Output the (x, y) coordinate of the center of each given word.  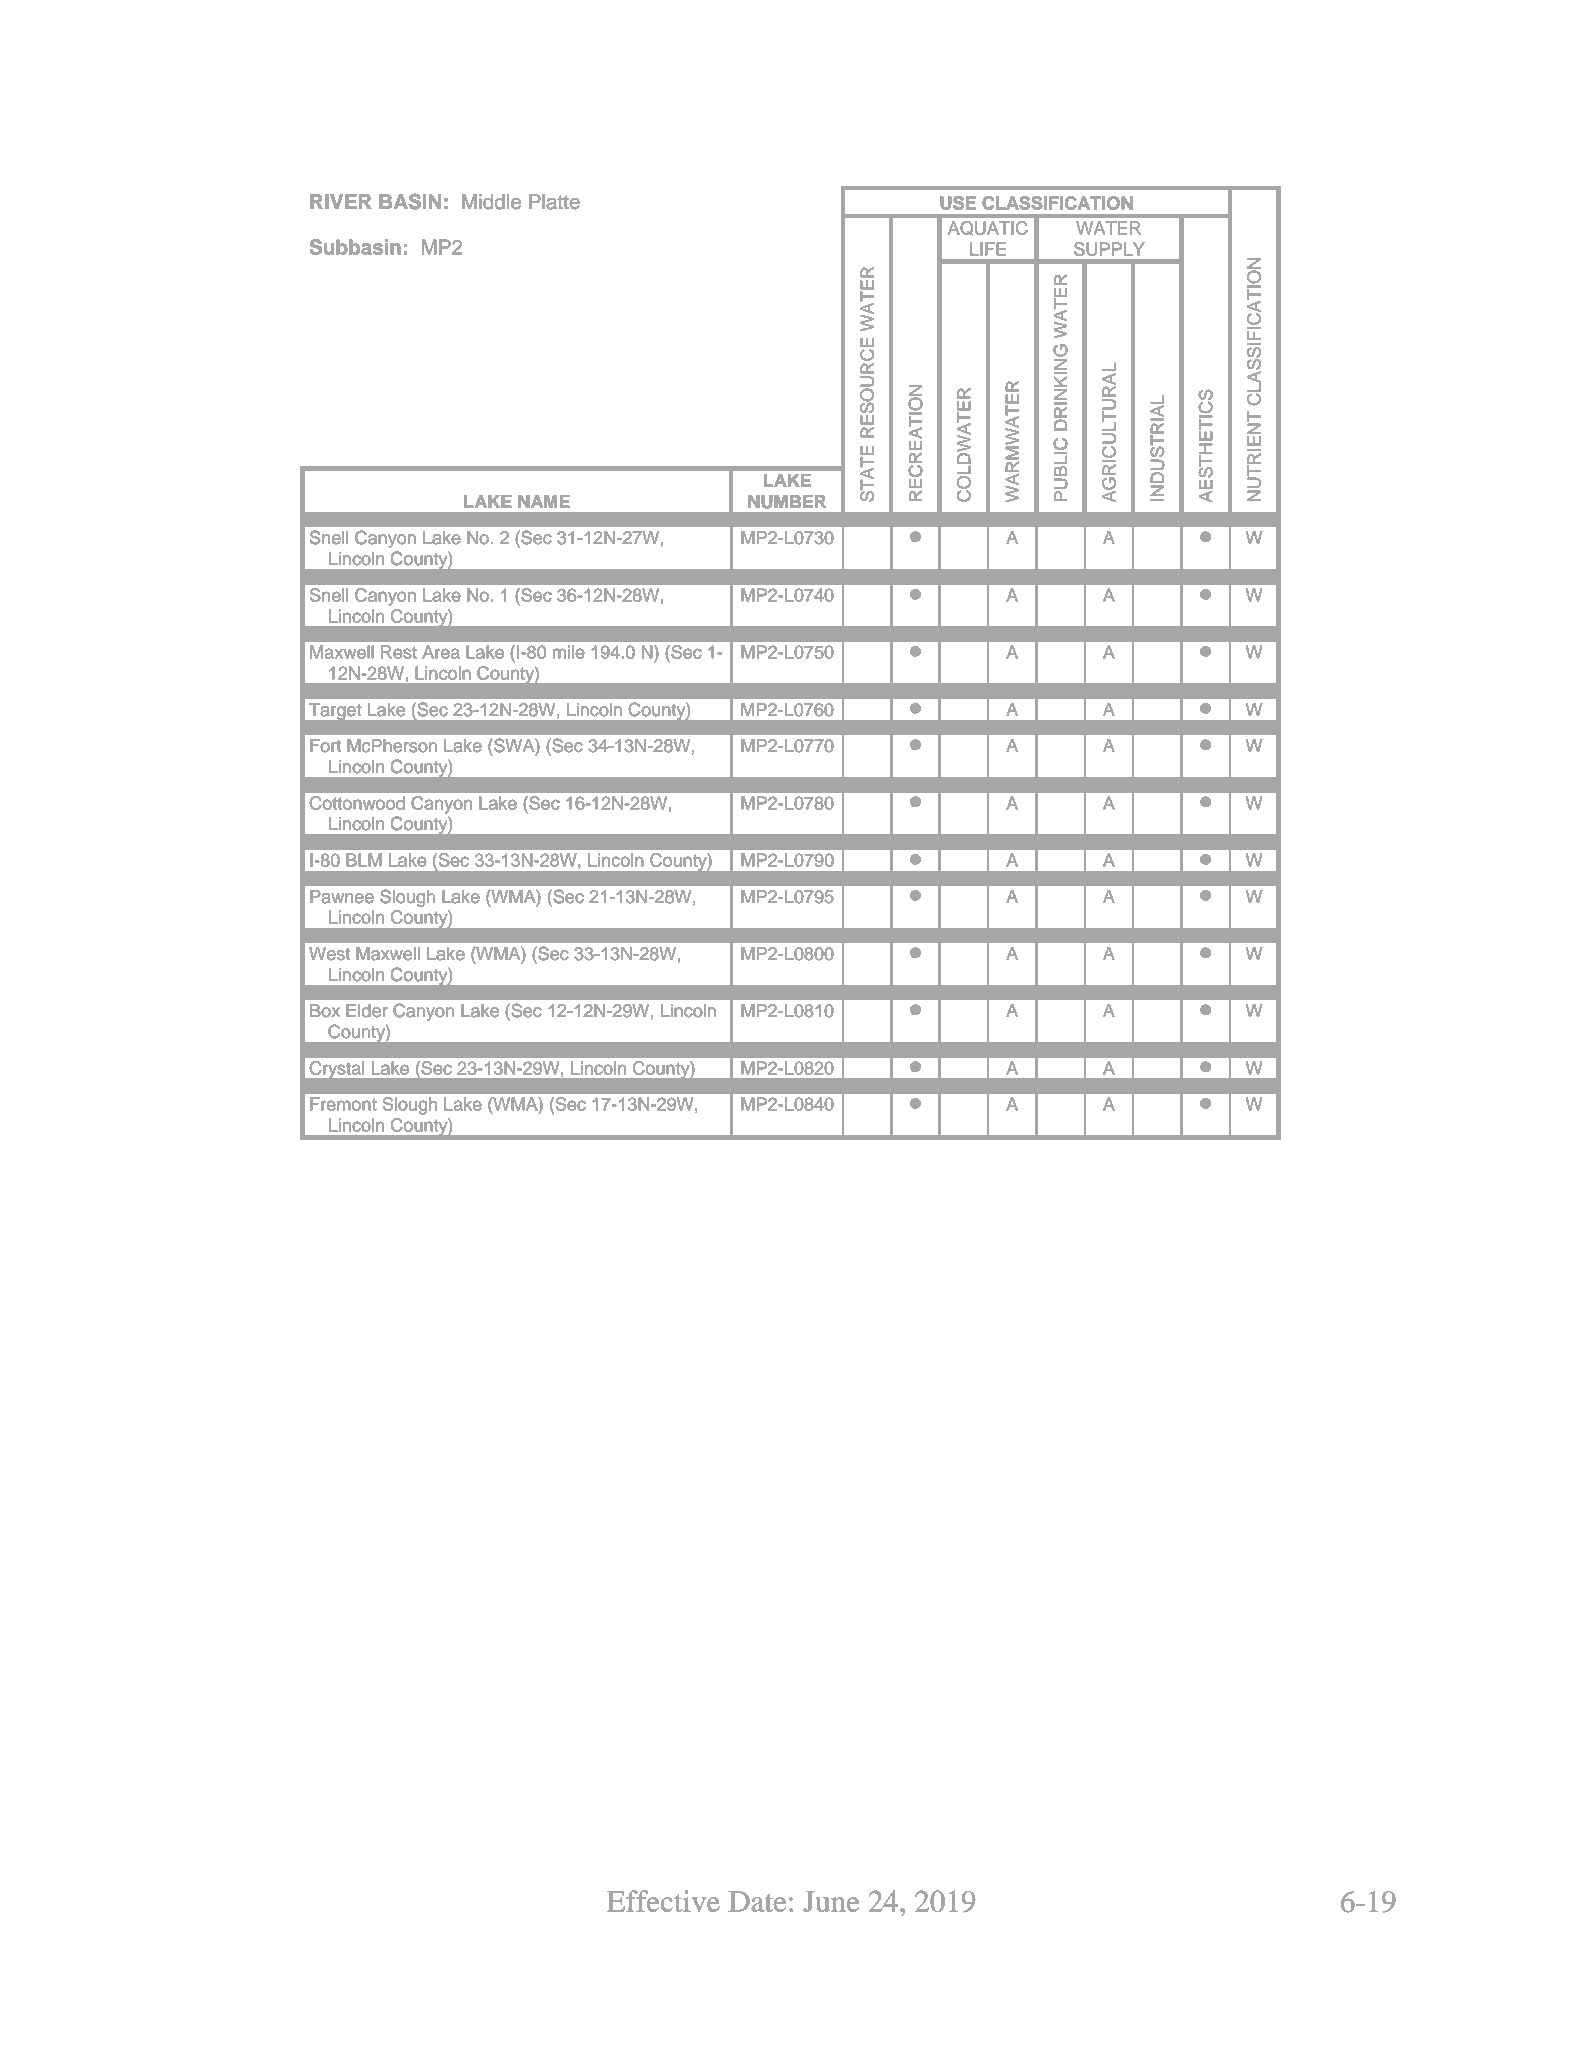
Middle (491, 202)
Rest (399, 652)
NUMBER (787, 502)
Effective (663, 1901)
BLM (364, 860)
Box (325, 1011)
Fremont (343, 1104)
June (831, 1901)
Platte (554, 202)
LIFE (988, 249)
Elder (367, 1011)
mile (569, 652)
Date (757, 1901)
